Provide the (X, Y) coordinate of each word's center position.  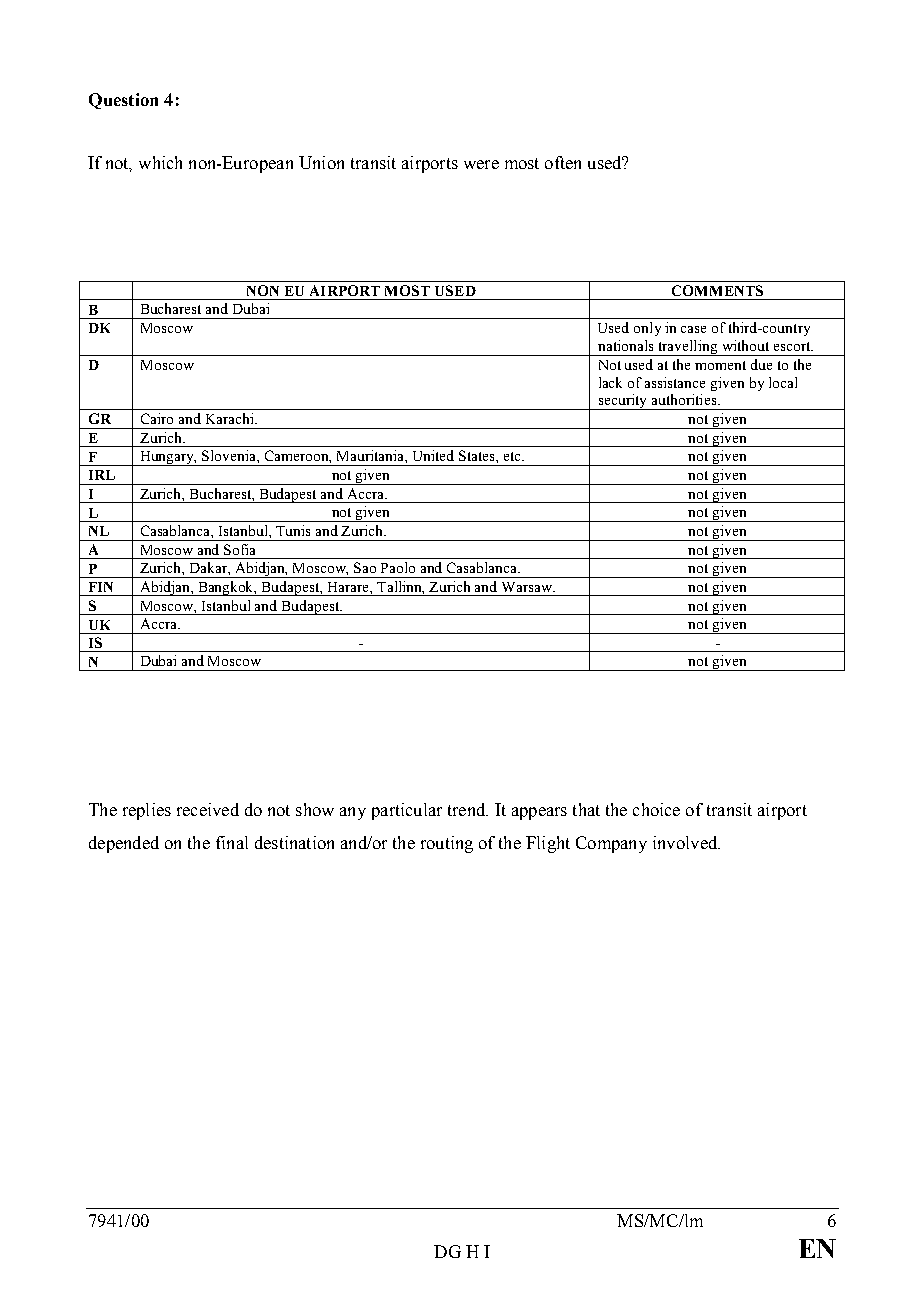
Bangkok (226, 588)
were (481, 164)
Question (123, 101)
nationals (625, 345)
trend (468, 809)
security (623, 402)
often (563, 162)
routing (447, 844)
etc (514, 456)
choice (656, 809)
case (693, 329)
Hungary (167, 458)
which (160, 162)
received (208, 809)
